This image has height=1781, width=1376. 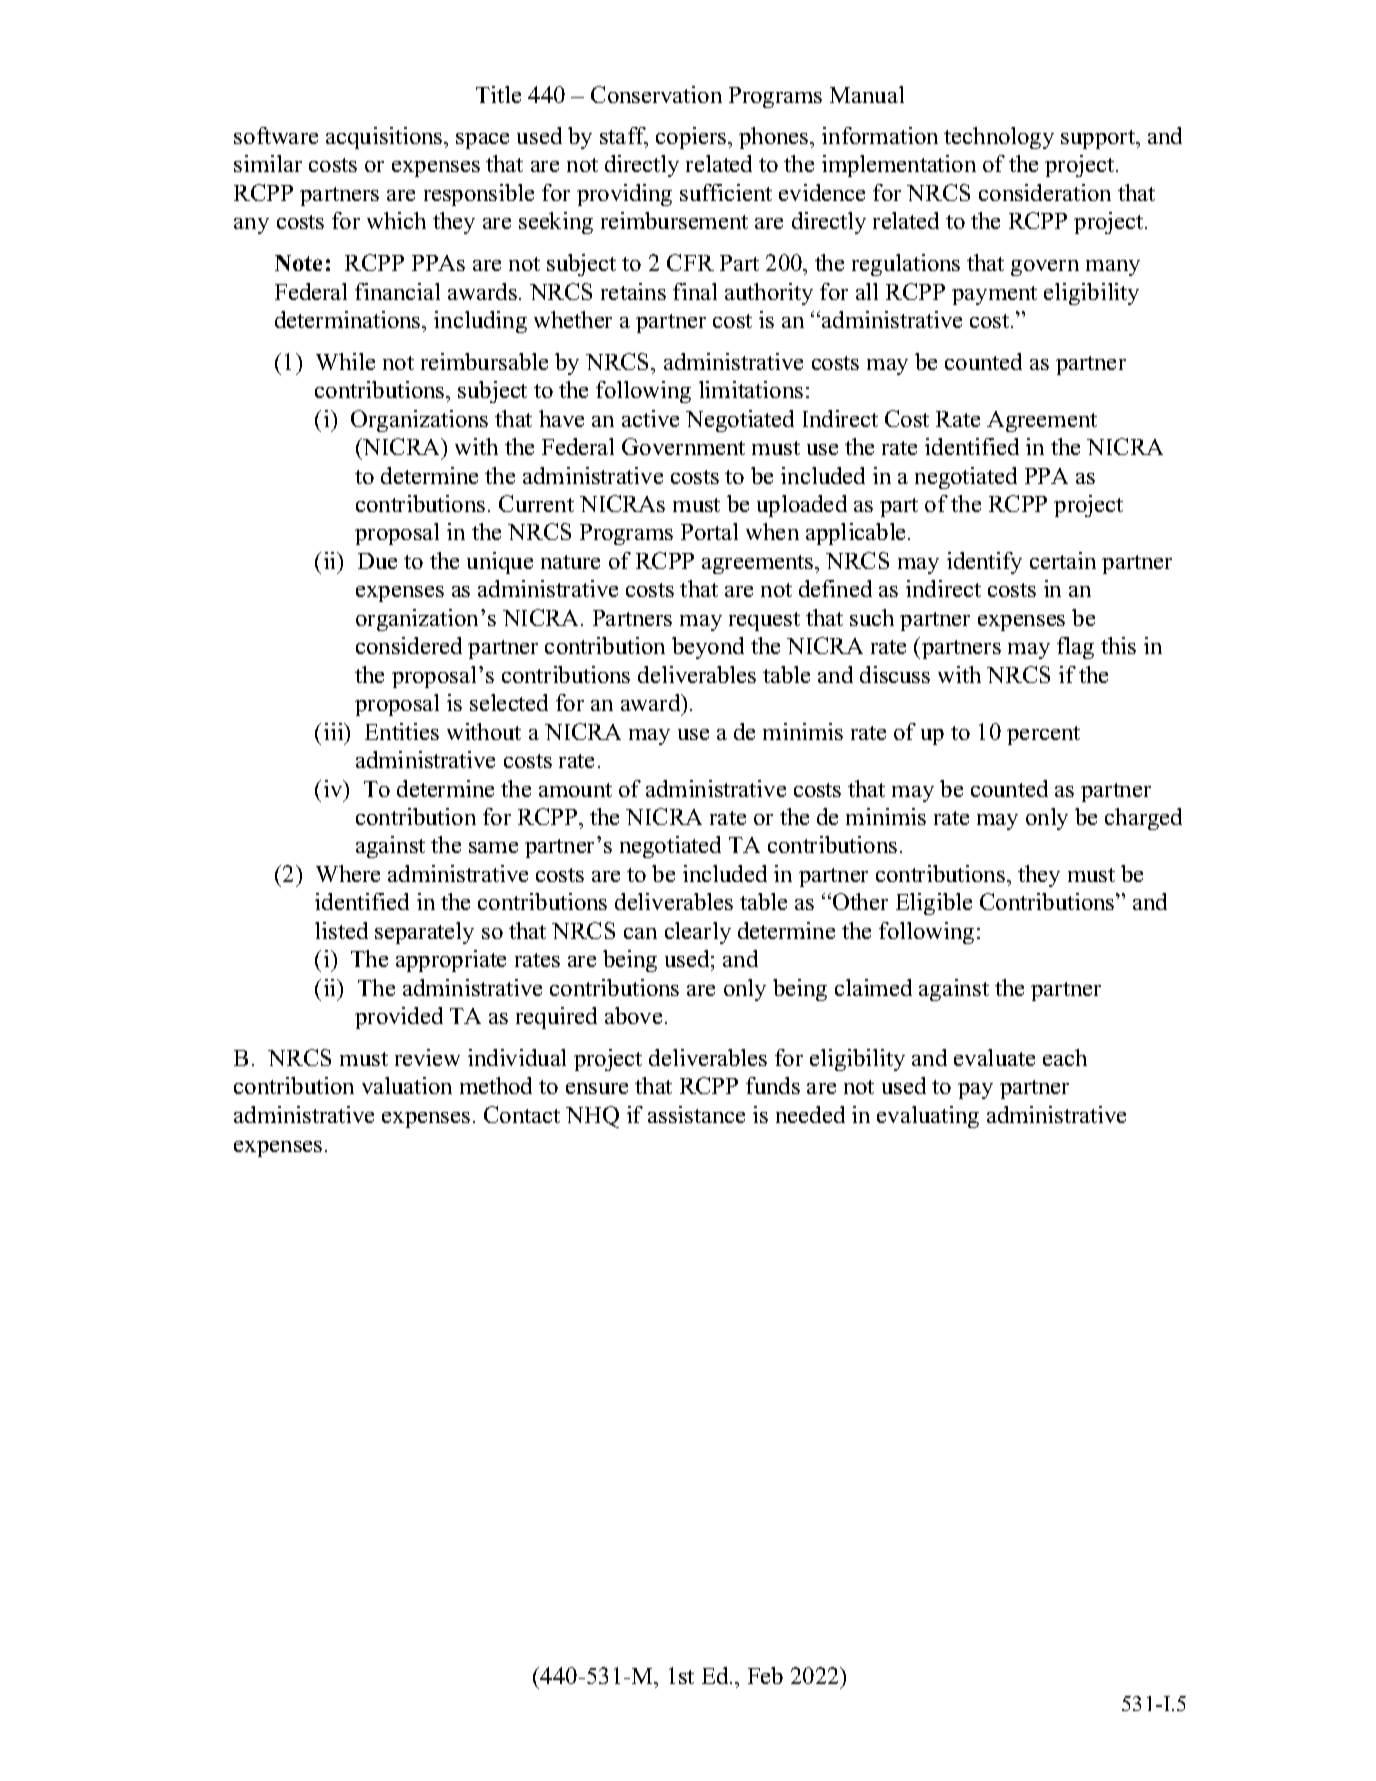 What do you see at coordinates (765, 1675) in the image?
I see `Feb` at bounding box center [765, 1675].
